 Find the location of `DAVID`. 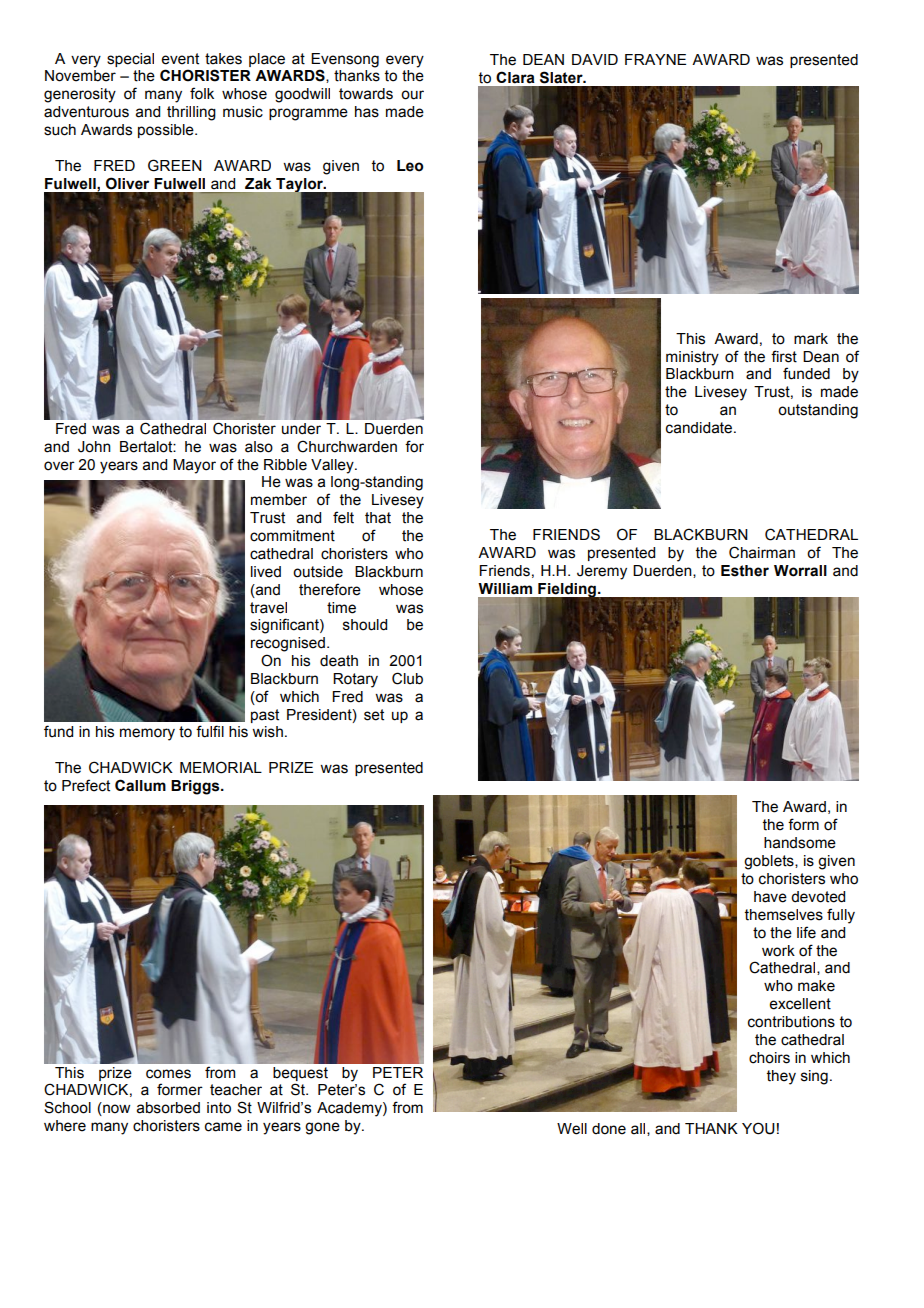

DAVID is located at coordinates (595, 59).
